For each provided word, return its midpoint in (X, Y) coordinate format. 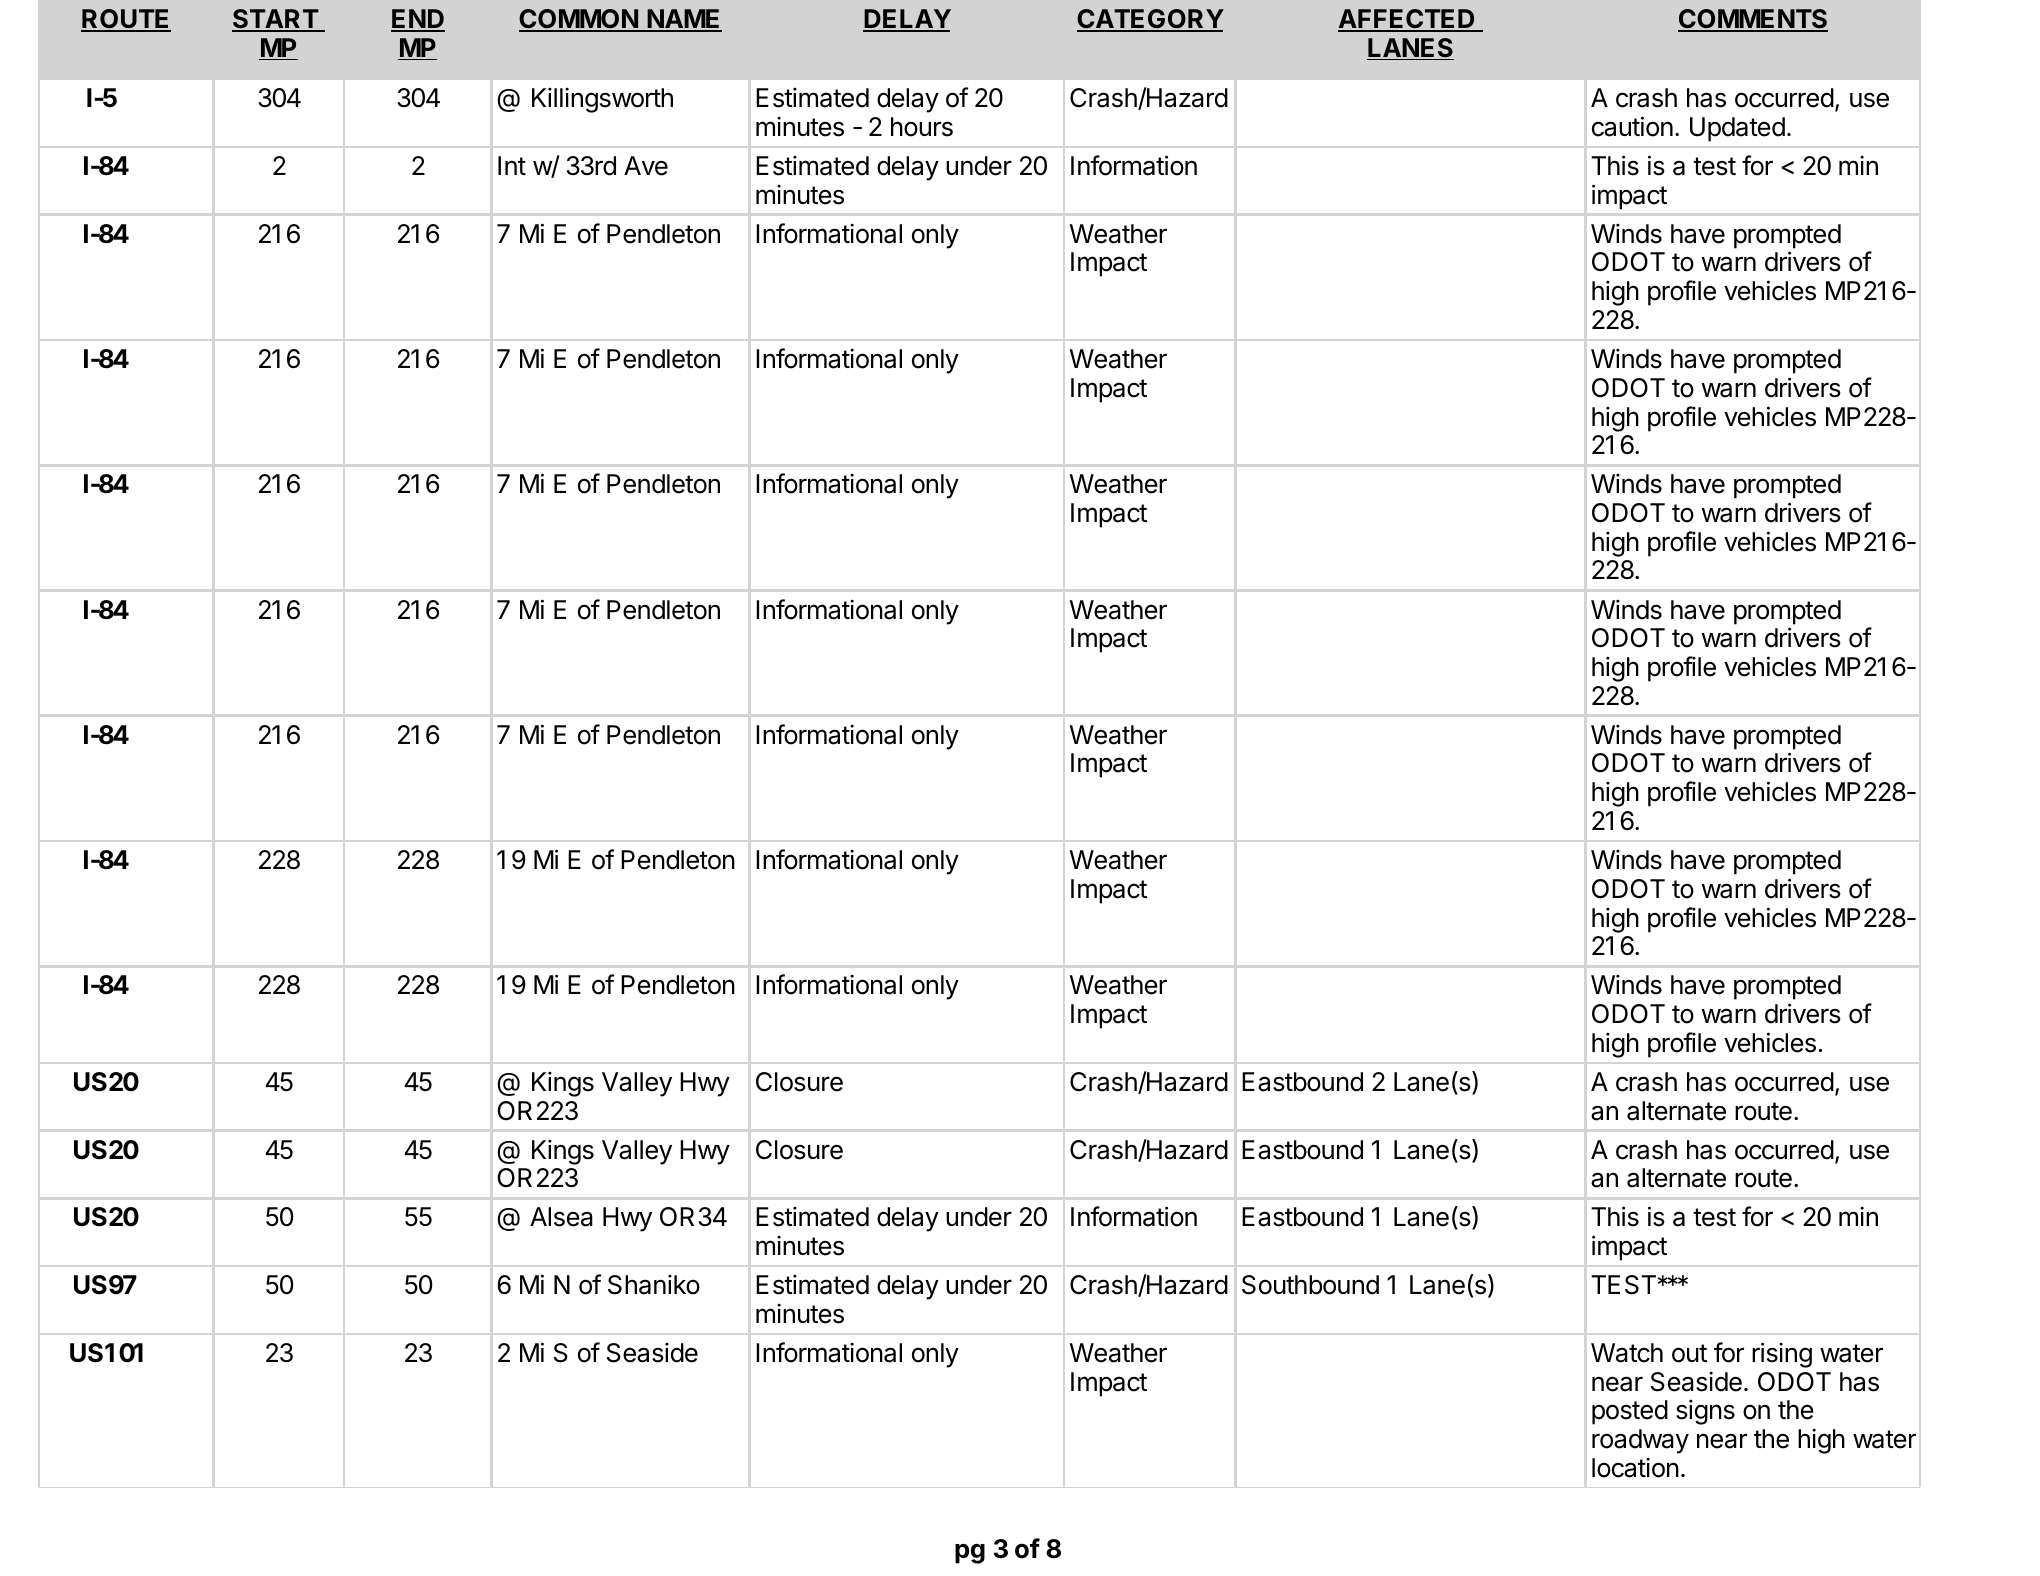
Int (512, 165)
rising (1782, 1355)
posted (1630, 1412)
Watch (1627, 1353)
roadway (1640, 1441)
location (1635, 1468)
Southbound (1310, 1285)
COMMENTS (1753, 20)
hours (922, 127)
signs (1705, 1412)
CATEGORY (1150, 20)
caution (1632, 126)
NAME (683, 20)
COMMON (579, 20)
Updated (1737, 129)
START (276, 20)
